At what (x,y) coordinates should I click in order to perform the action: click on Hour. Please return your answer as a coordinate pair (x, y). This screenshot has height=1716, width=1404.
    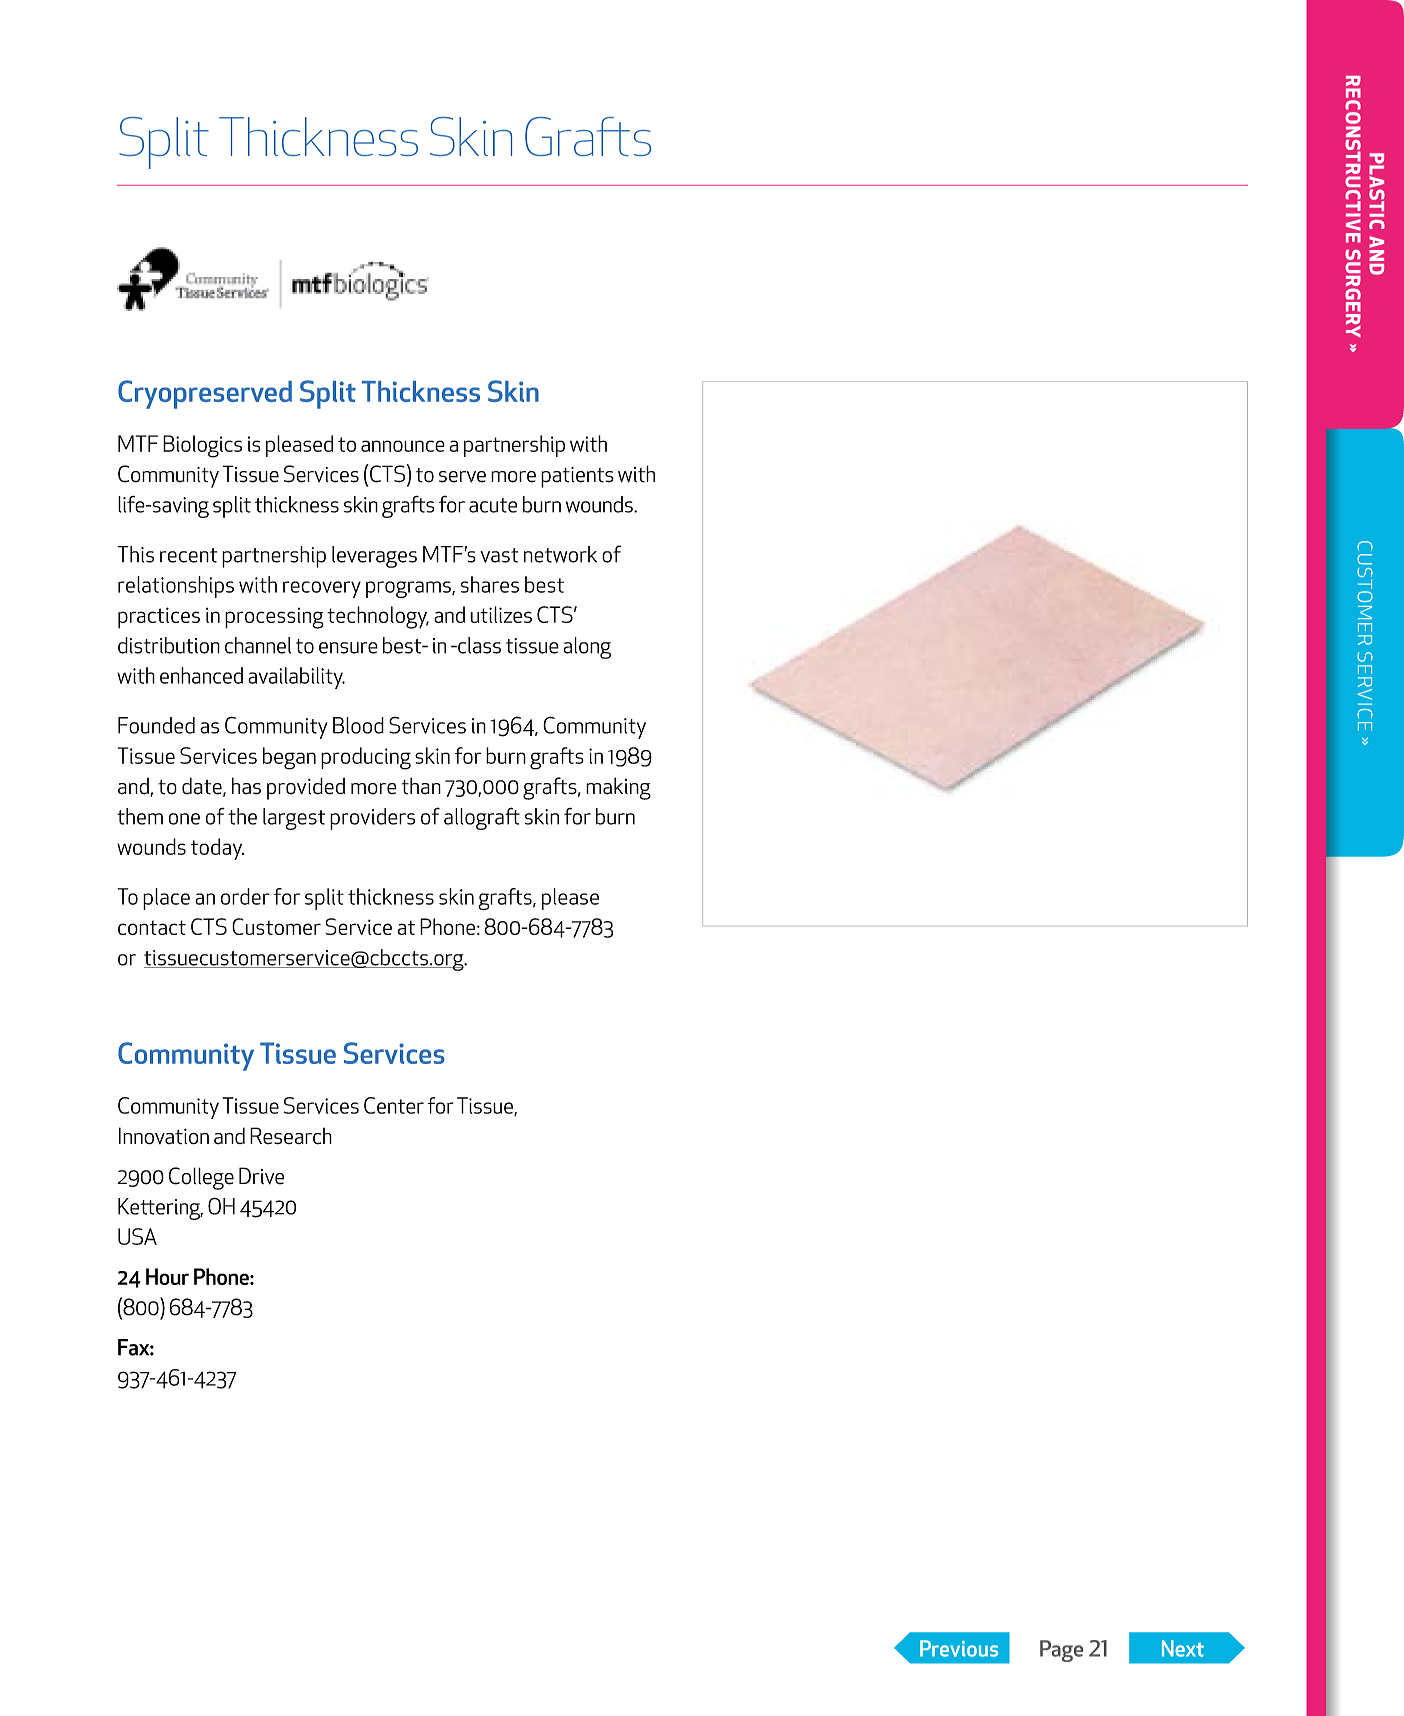
    Looking at the image, I should click on (167, 1276).
